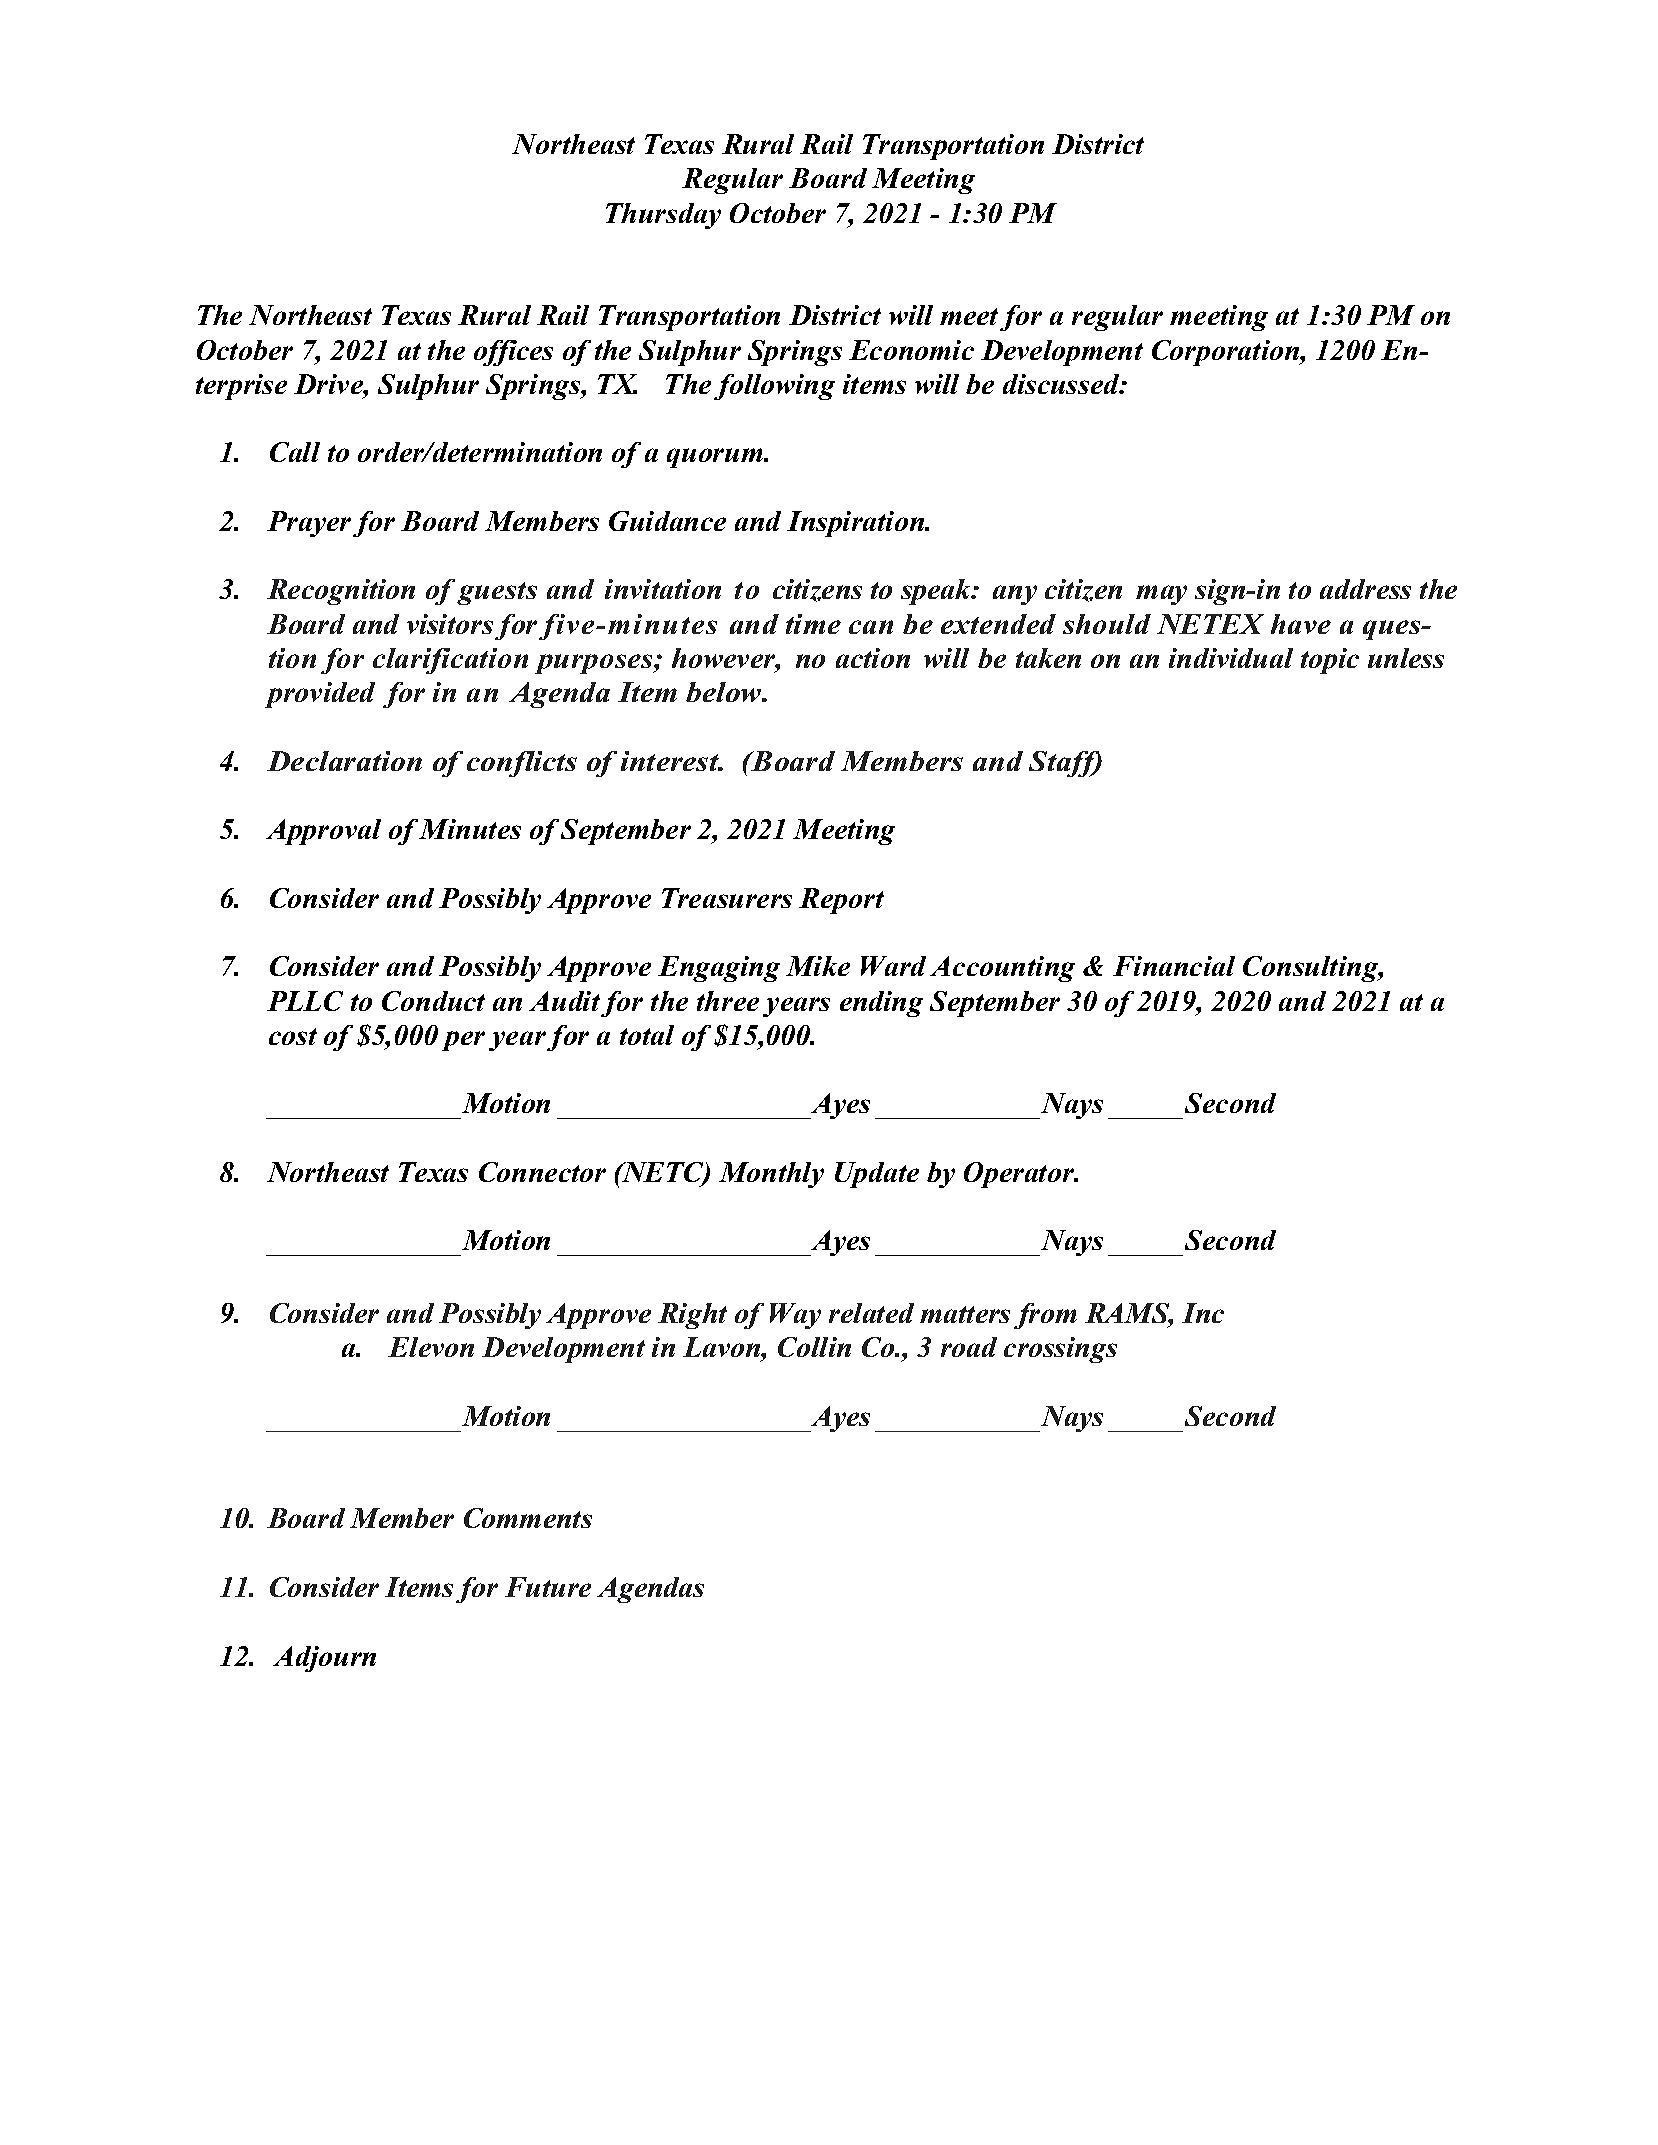 This screenshot has height=2145, width=1658. Describe the element at coordinates (911, 350) in the screenshot. I see `Economic` at that location.
